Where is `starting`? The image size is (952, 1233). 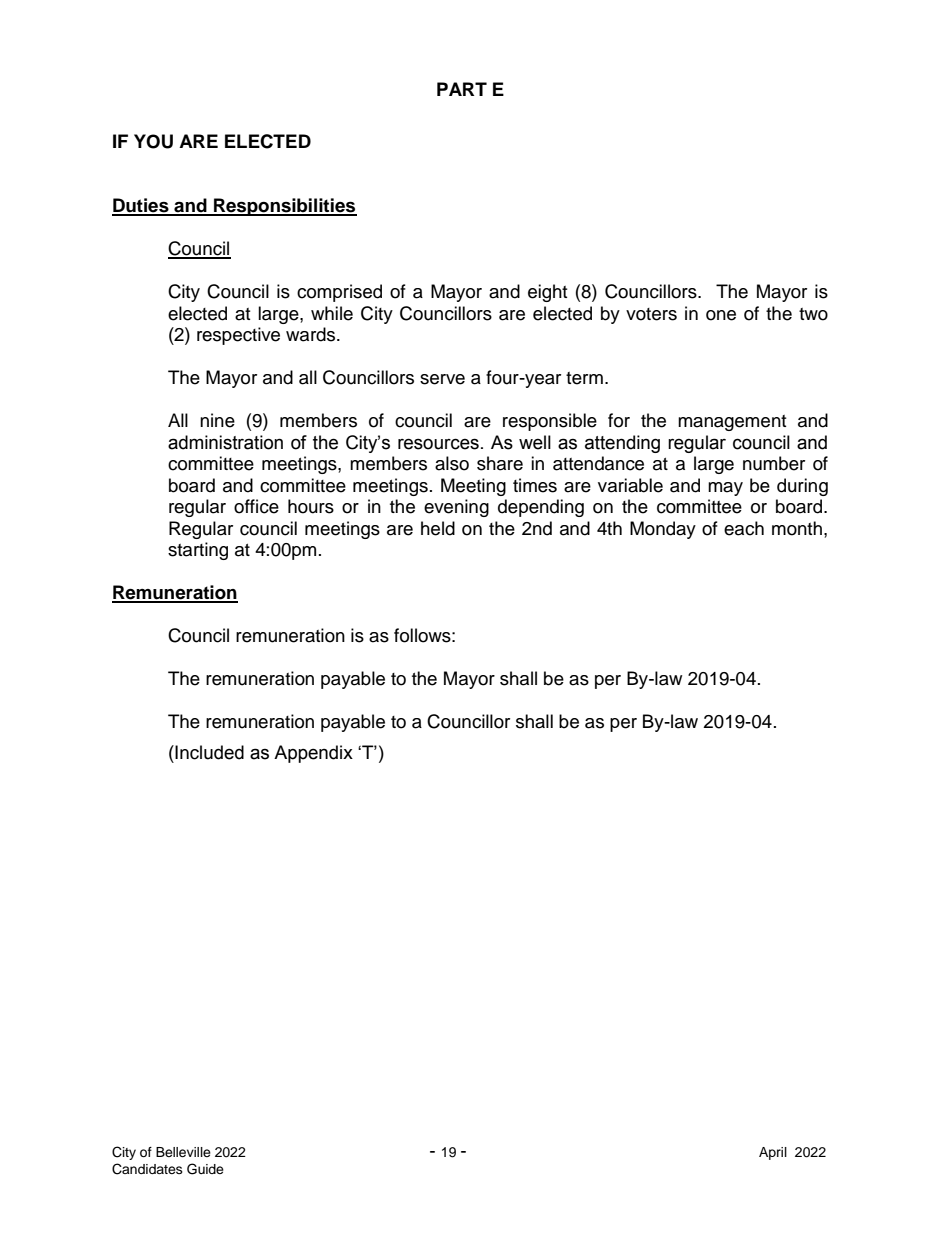
starting is located at coordinates (198, 551).
